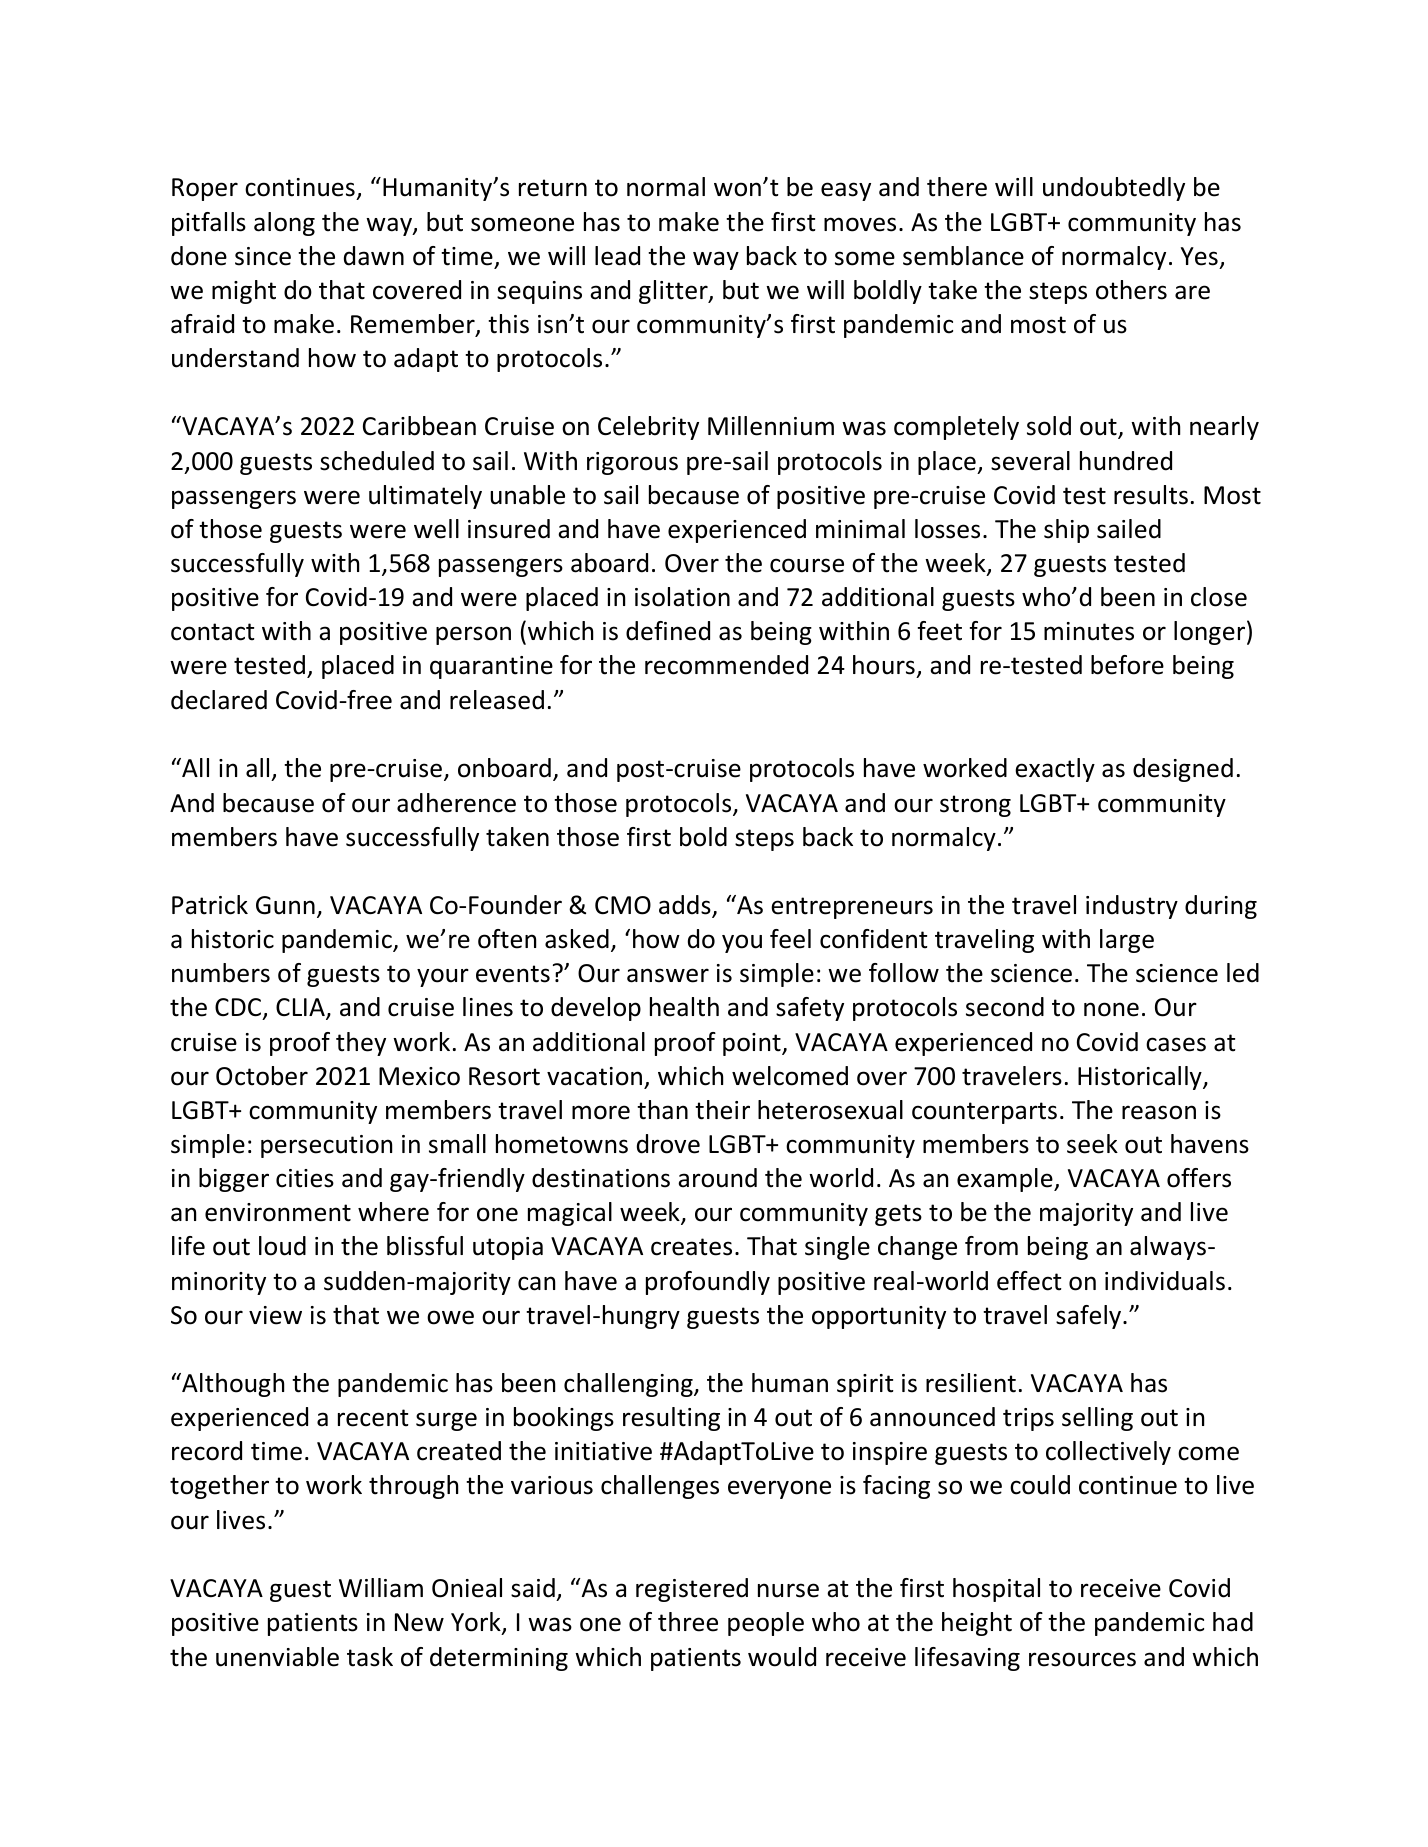 This screenshot has width=1428, height=1847. I want to click on along, so click(284, 224).
